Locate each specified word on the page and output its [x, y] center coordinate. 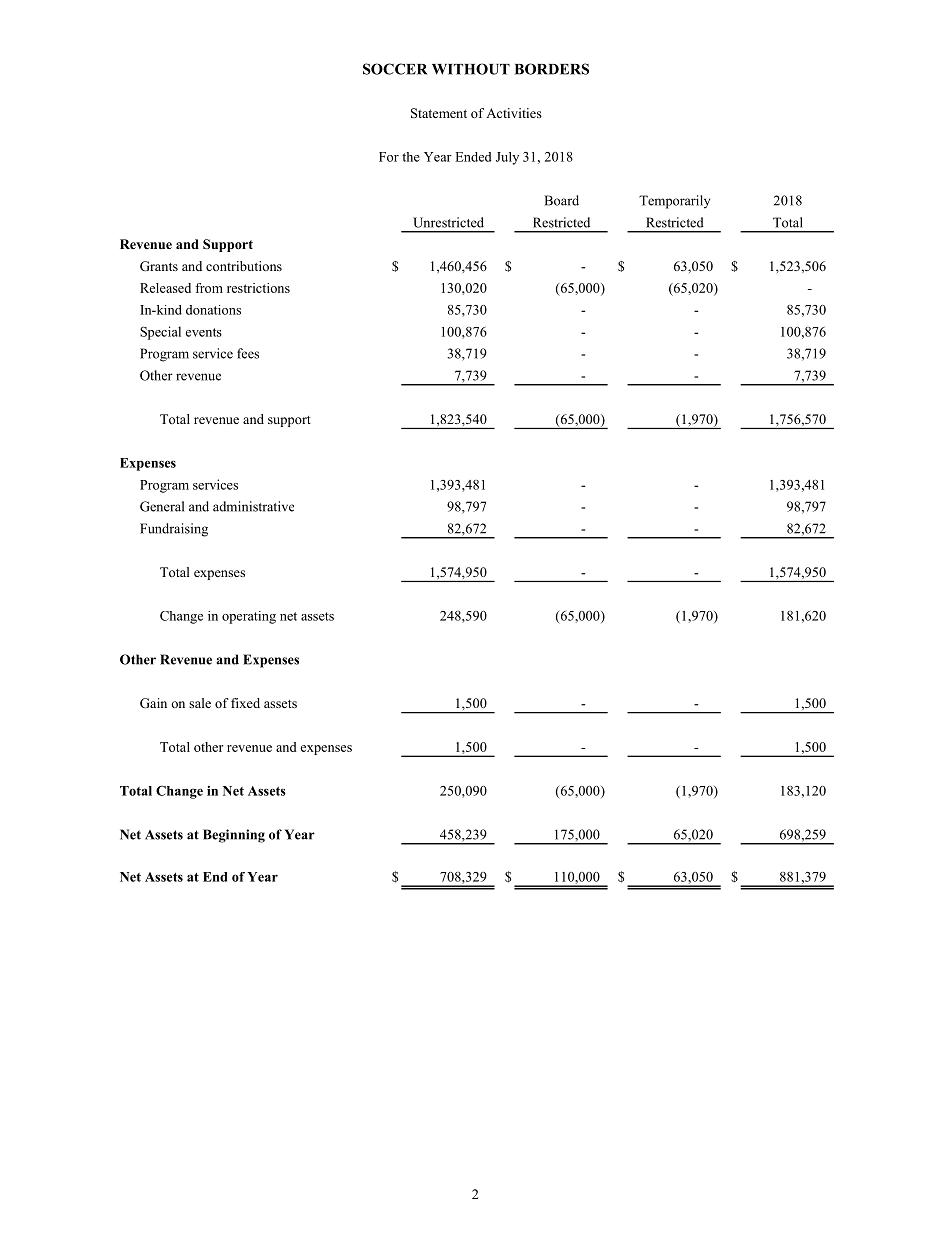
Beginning [234, 836]
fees [248, 353]
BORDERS [552, 69]
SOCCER [395, 69]
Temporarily [674, 202]
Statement [439, 113]
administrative [253, 506]
